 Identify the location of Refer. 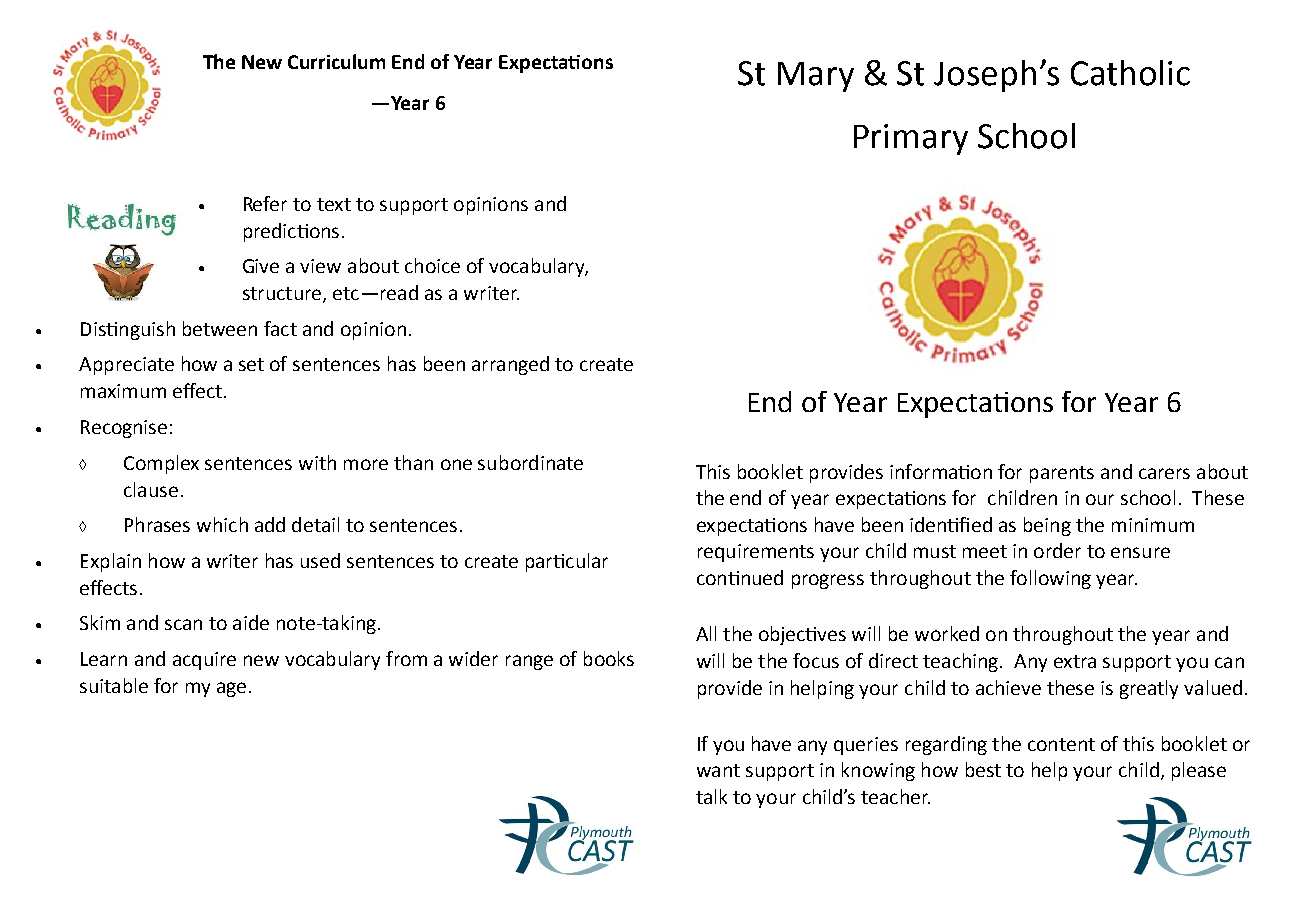
(265, 203).
